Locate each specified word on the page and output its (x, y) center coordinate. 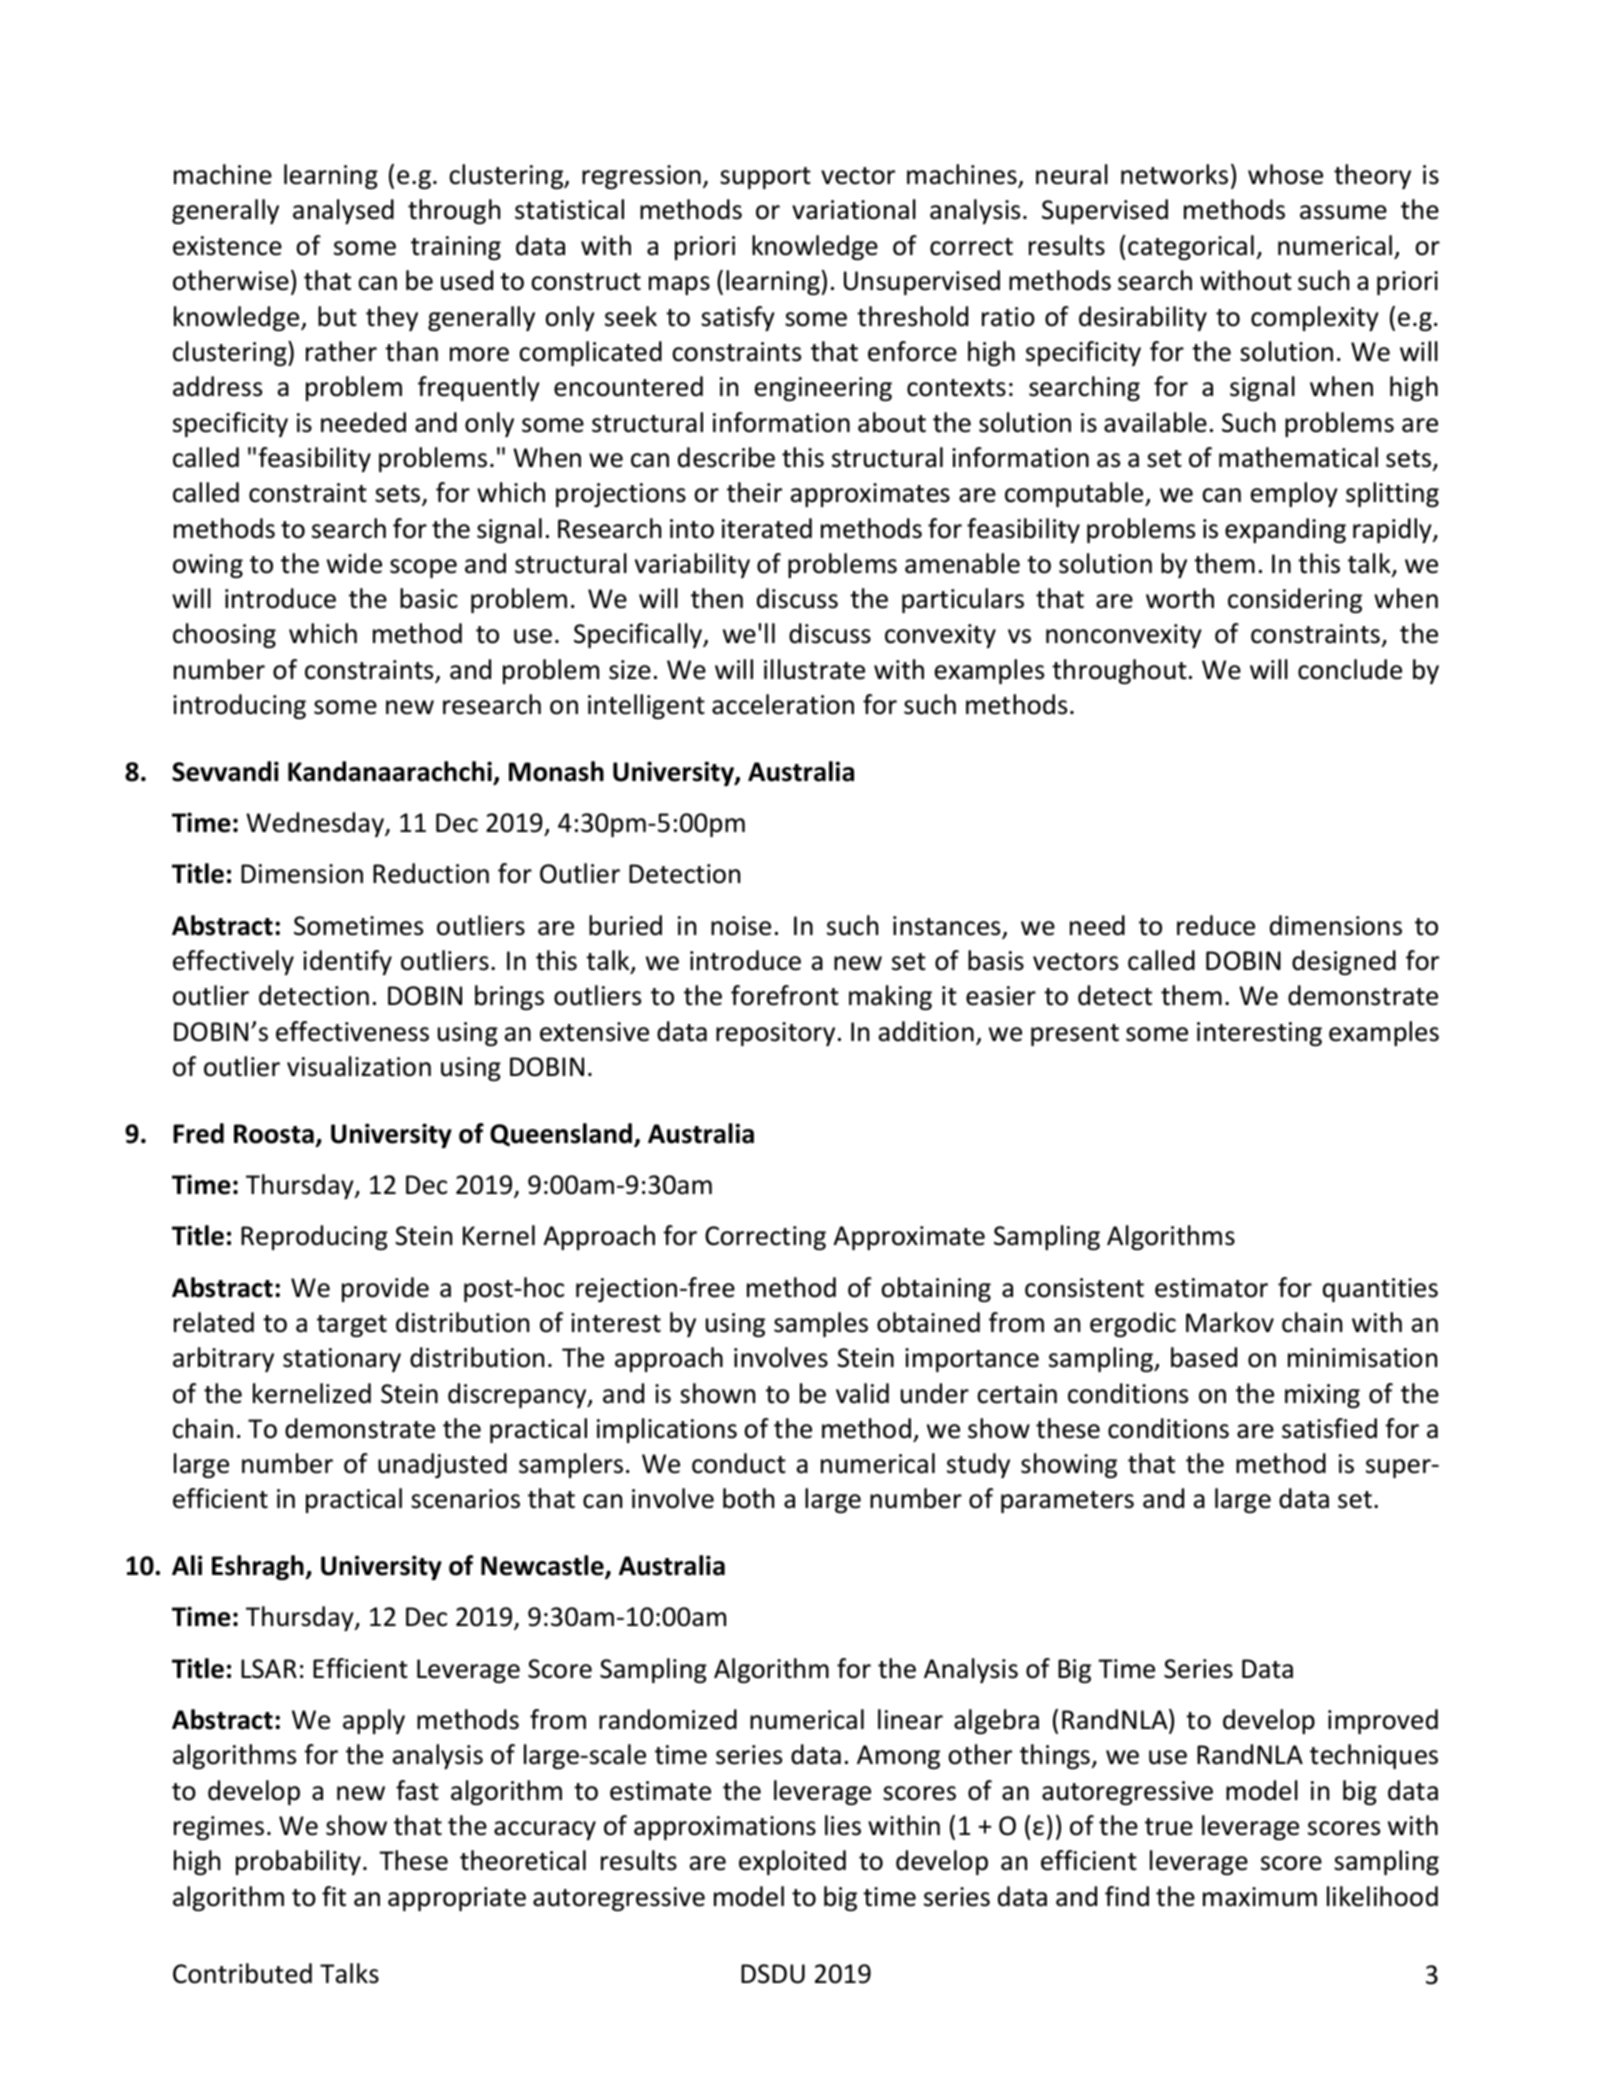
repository (775, 1034)
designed (1344, 962)
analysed (343, 211)
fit (334, 1896)
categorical (1191, 247)
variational (854, 209)
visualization (359, 1066)
